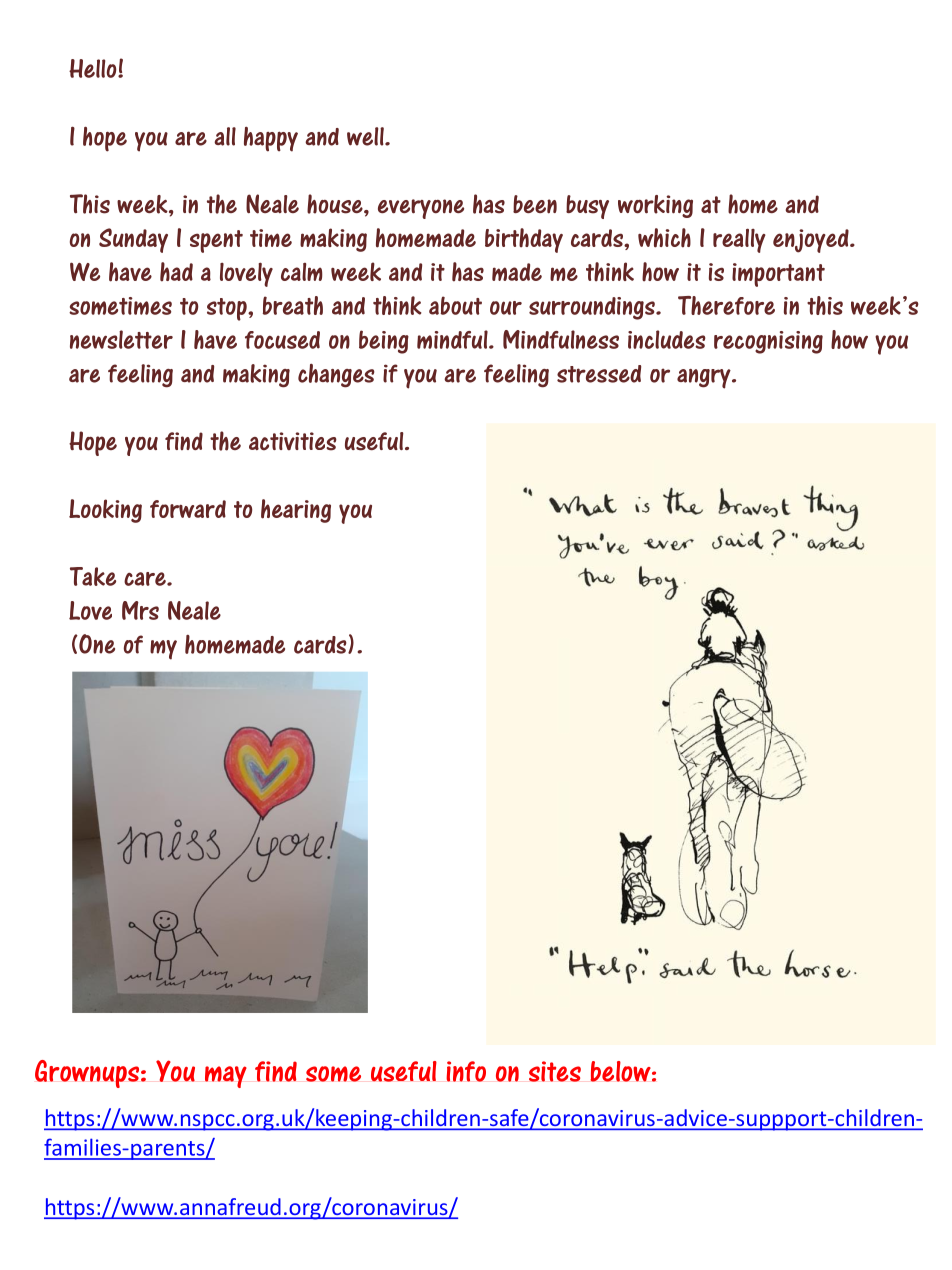 This page has width=952, height=1270. Describe the element at coordinates (146, 579) in the page. I see `care` at that location.
